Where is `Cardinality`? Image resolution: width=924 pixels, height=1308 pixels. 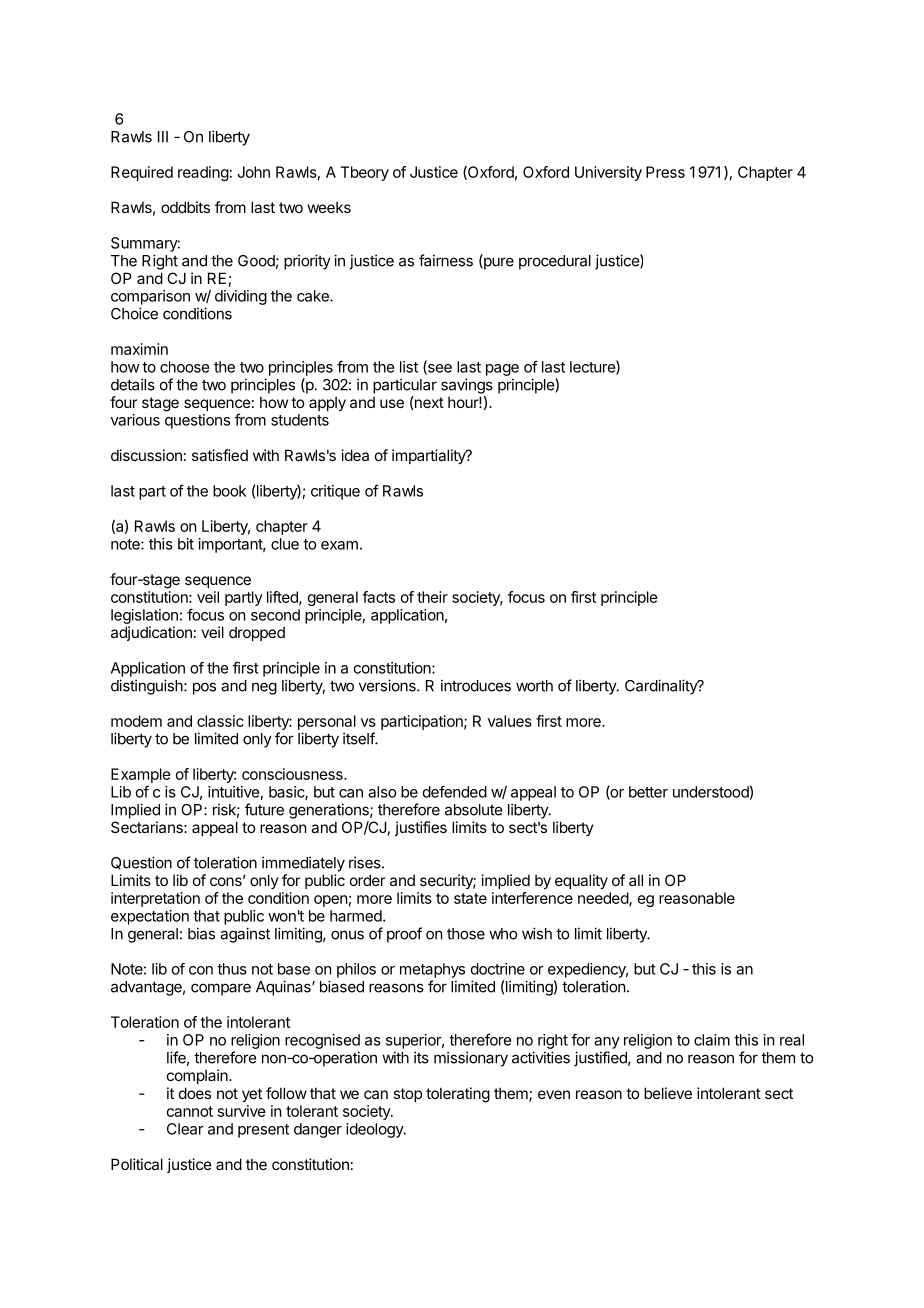
Cardinality is located at coordinates (662, 687).
